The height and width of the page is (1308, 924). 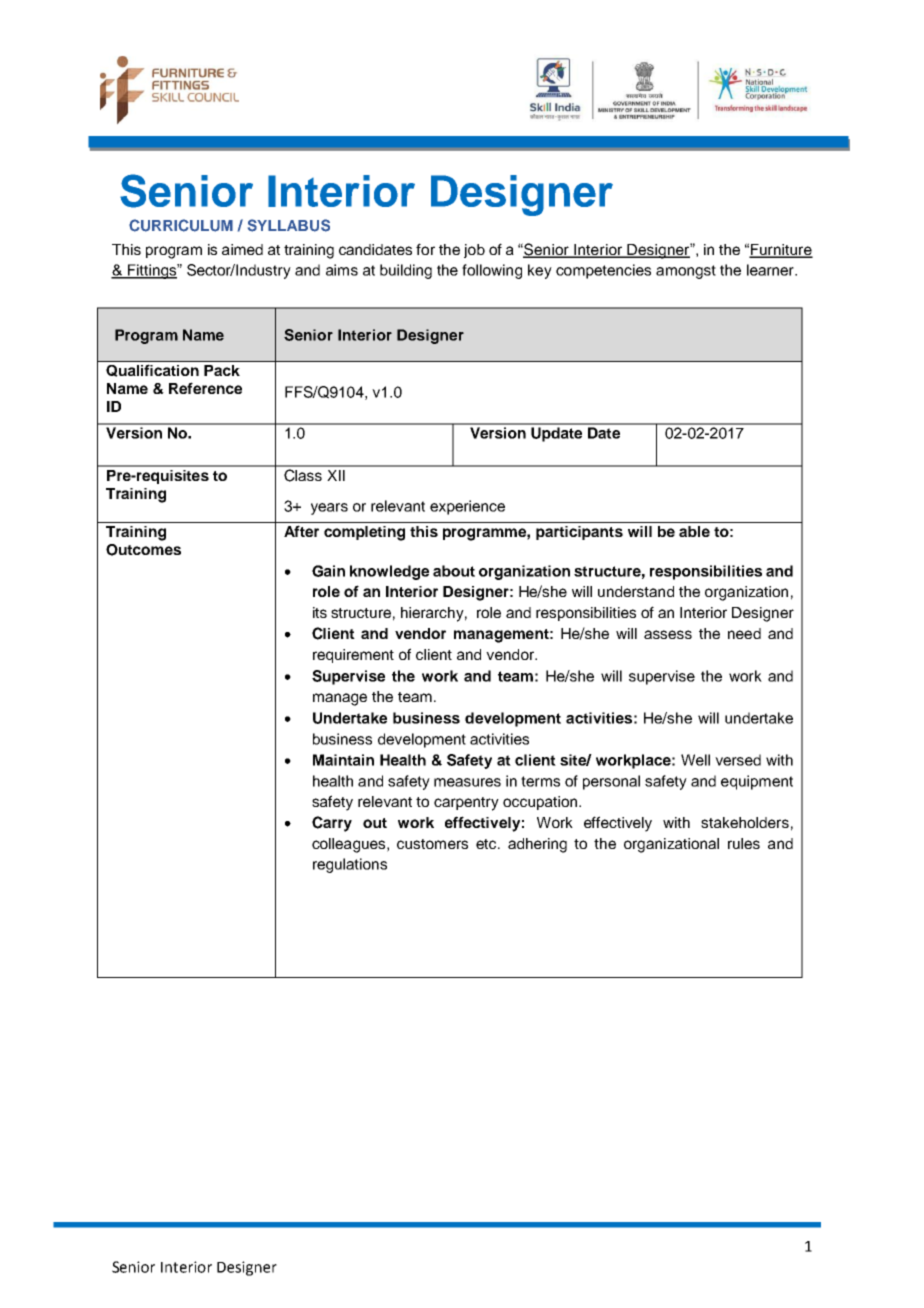 What do you see at coordinates (143, 550) in the page?
I see `Outcomes` at bounding box center [143, 550].
